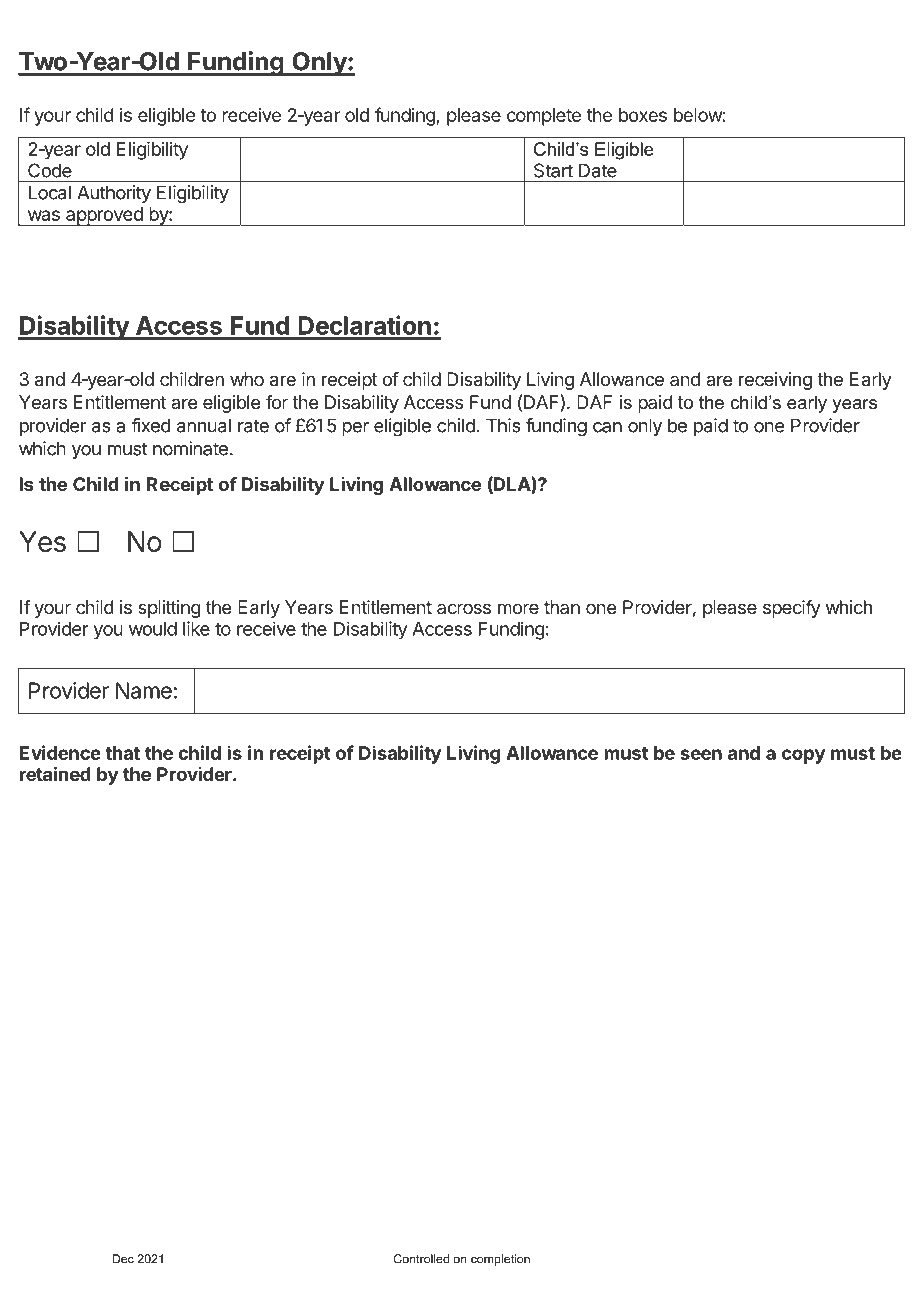 The image size is (924, 1308). Describe the element at coordinates (701, 754) in the screenshot. I see `seen` at that location.
